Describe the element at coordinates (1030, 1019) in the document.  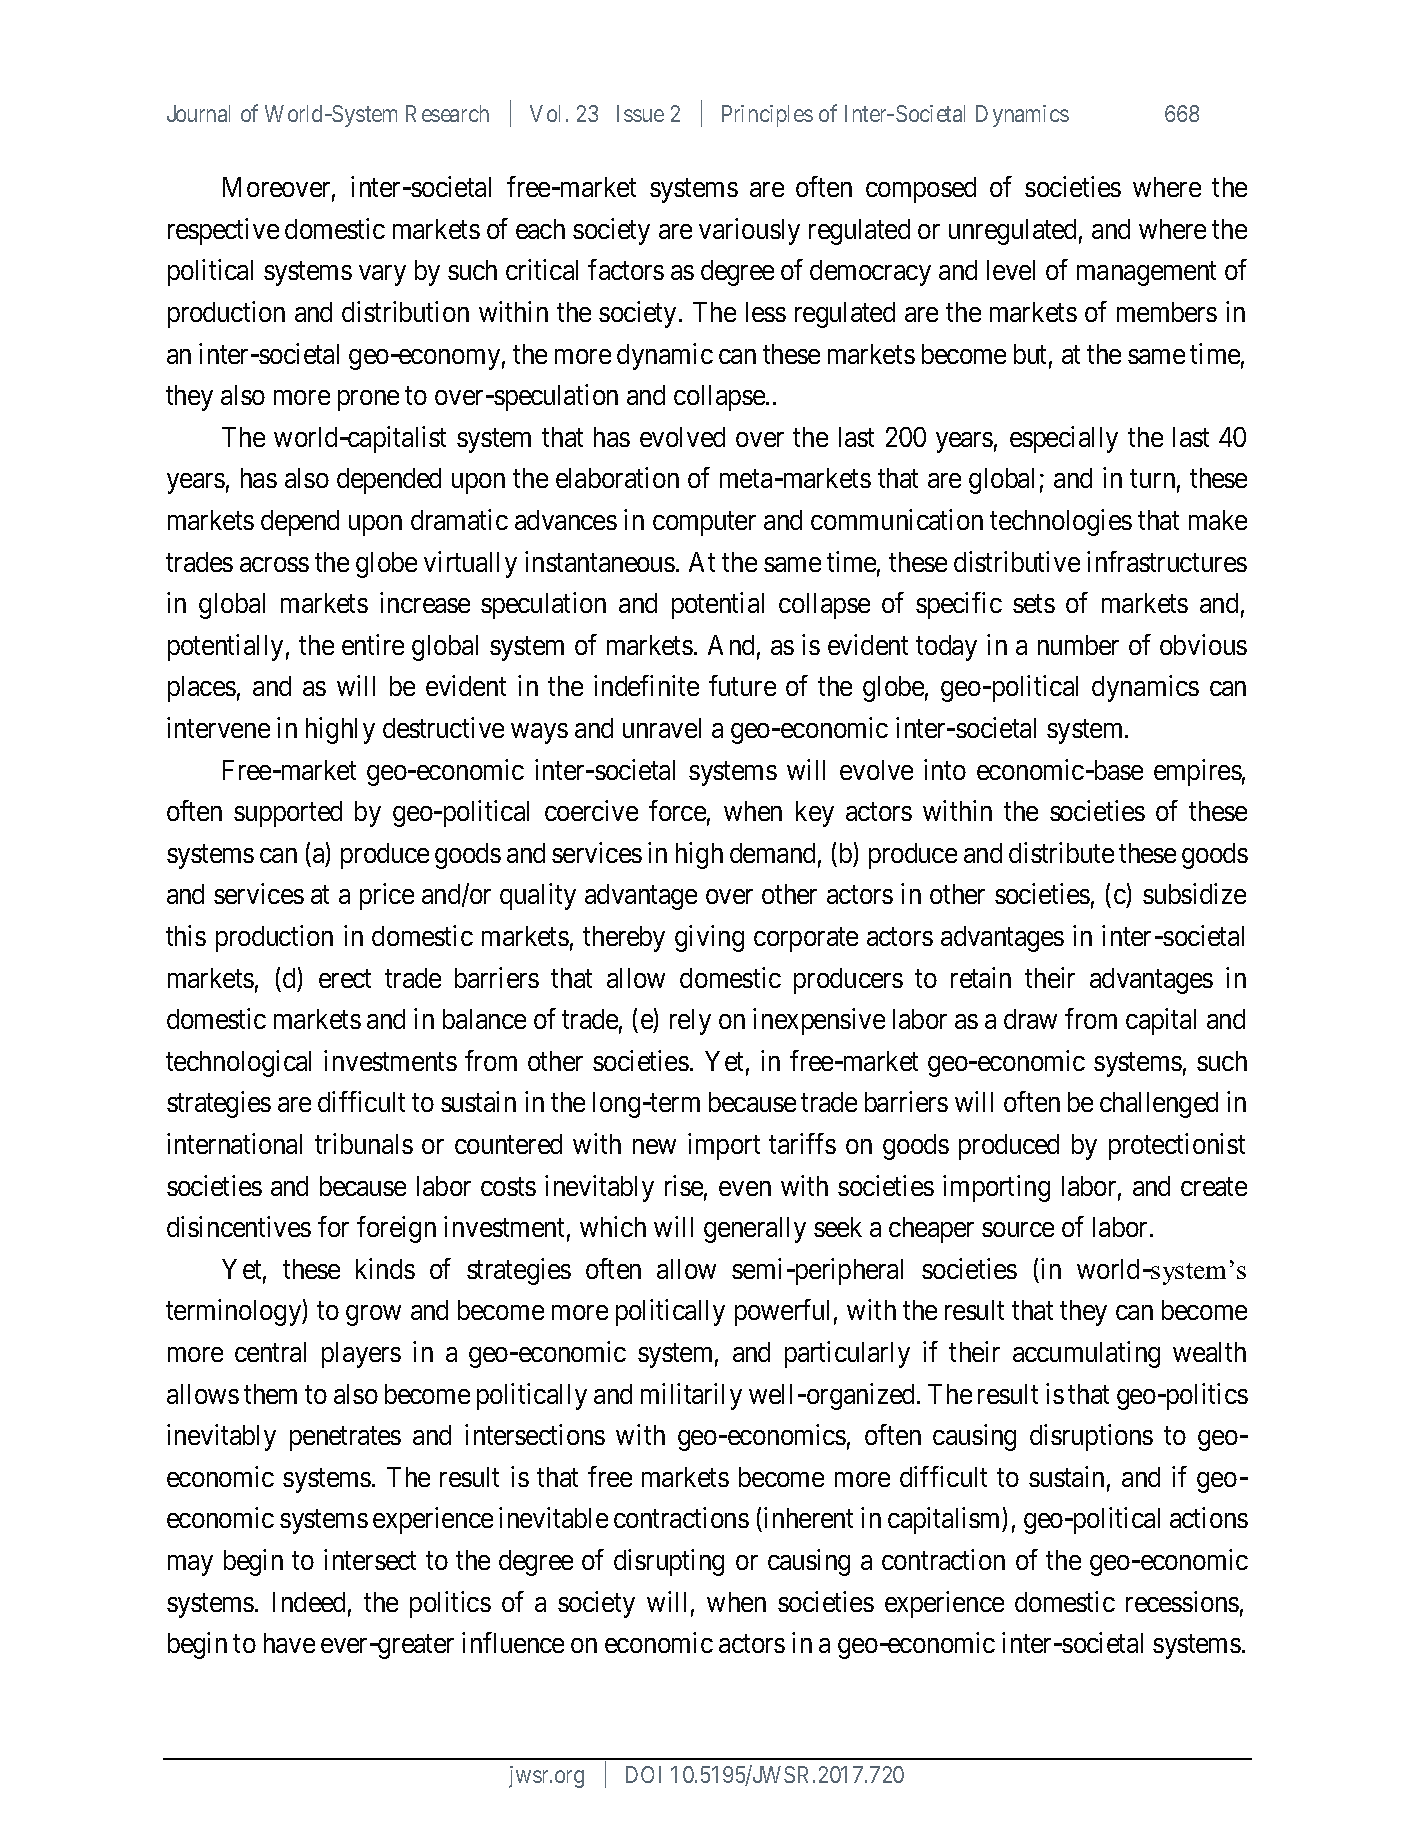
I see `draw` at that location.
